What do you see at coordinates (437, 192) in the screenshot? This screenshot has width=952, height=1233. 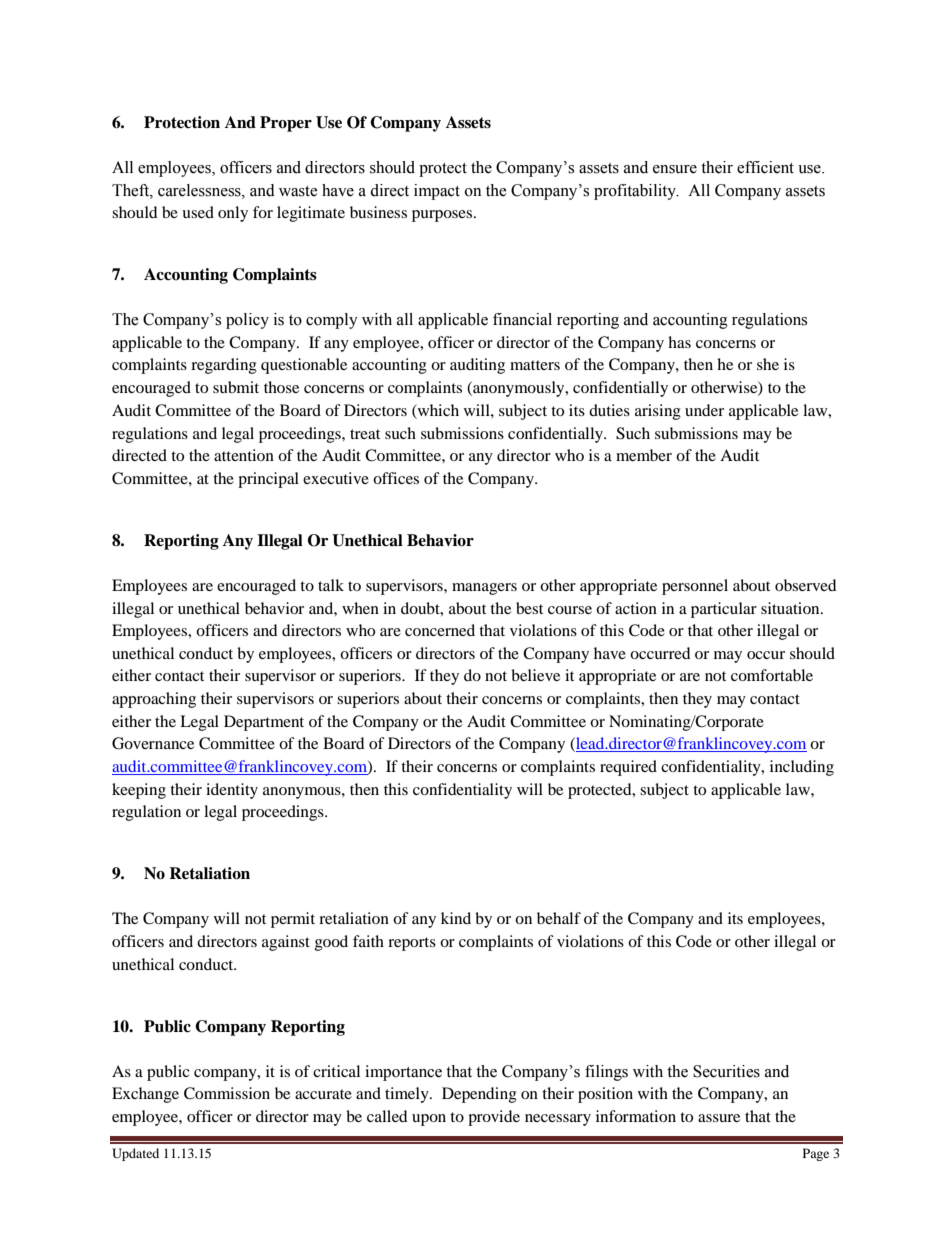 I see `impact` at bounding box center [437, 192].
